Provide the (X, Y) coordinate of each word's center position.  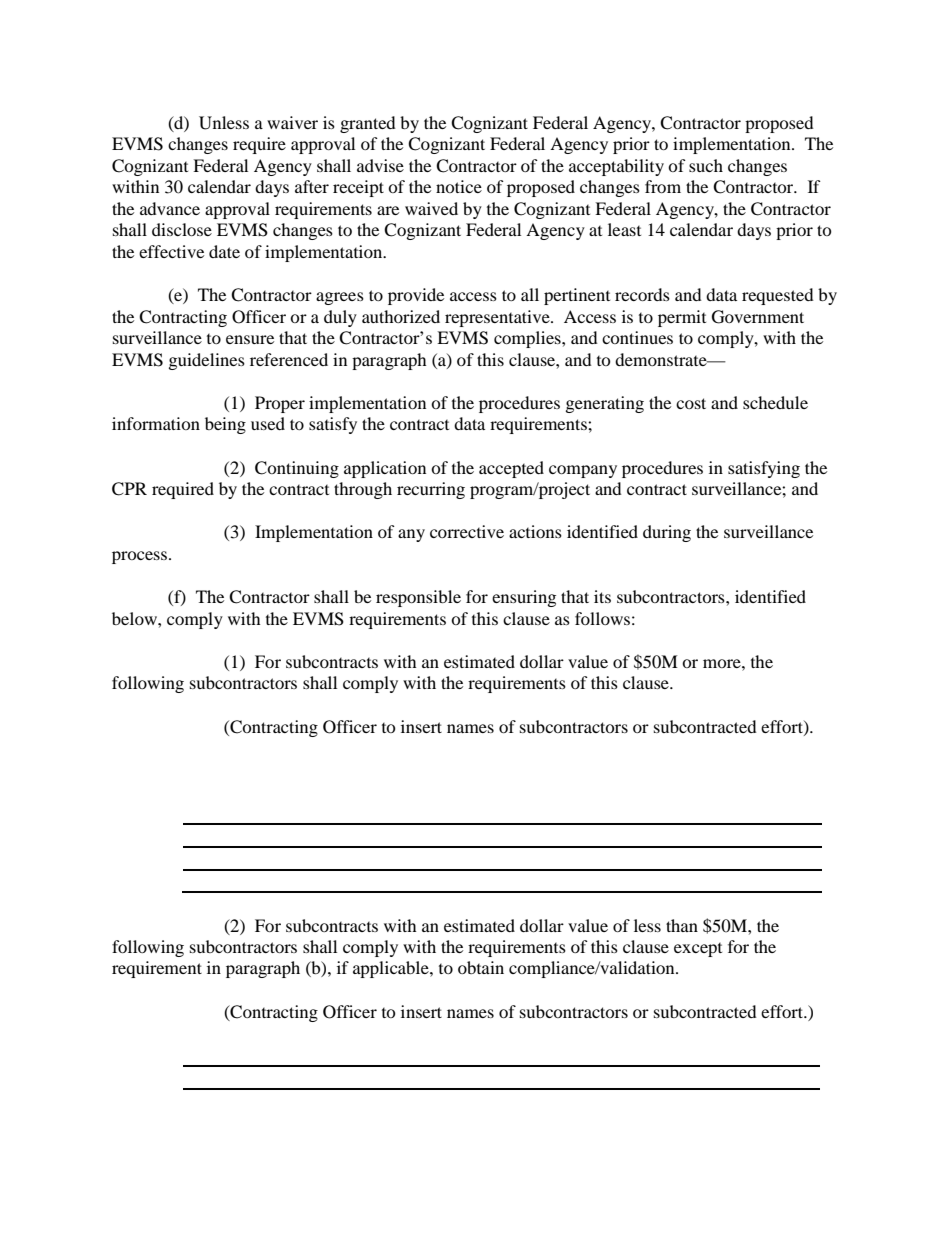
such (706, 165)
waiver (292, 122)
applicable (392, 969)
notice (459, 186)
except (698, 950)
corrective (467, 531)
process (139, 557)
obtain (481, 967)
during (667, 533)
